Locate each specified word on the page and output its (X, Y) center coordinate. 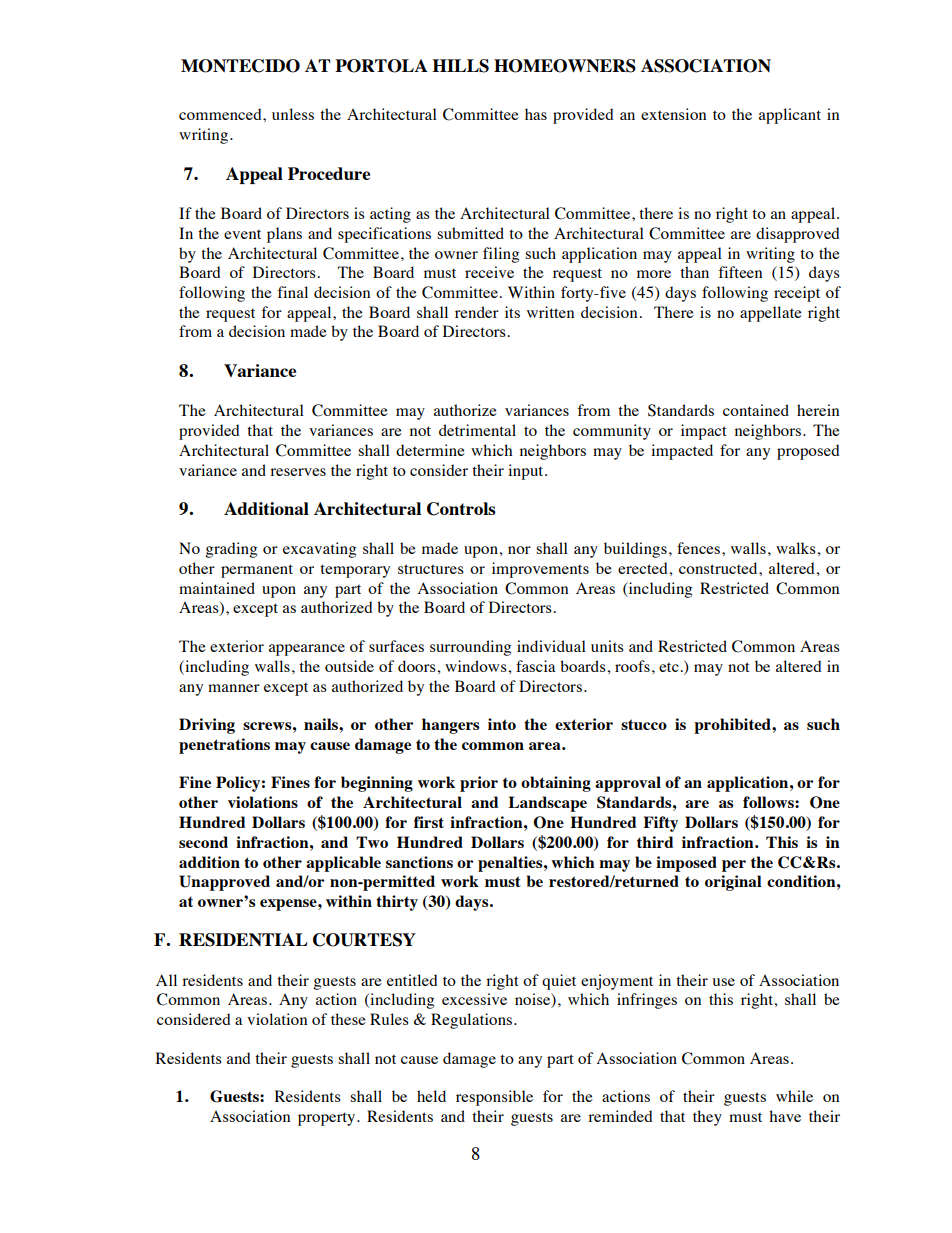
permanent (257, 571)
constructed (719, 568)
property (328, 1119)
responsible (494, 1098)
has (536, 114)
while (794, 1096)
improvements (540, 570)
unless (293, 114)
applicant (790, 116)
